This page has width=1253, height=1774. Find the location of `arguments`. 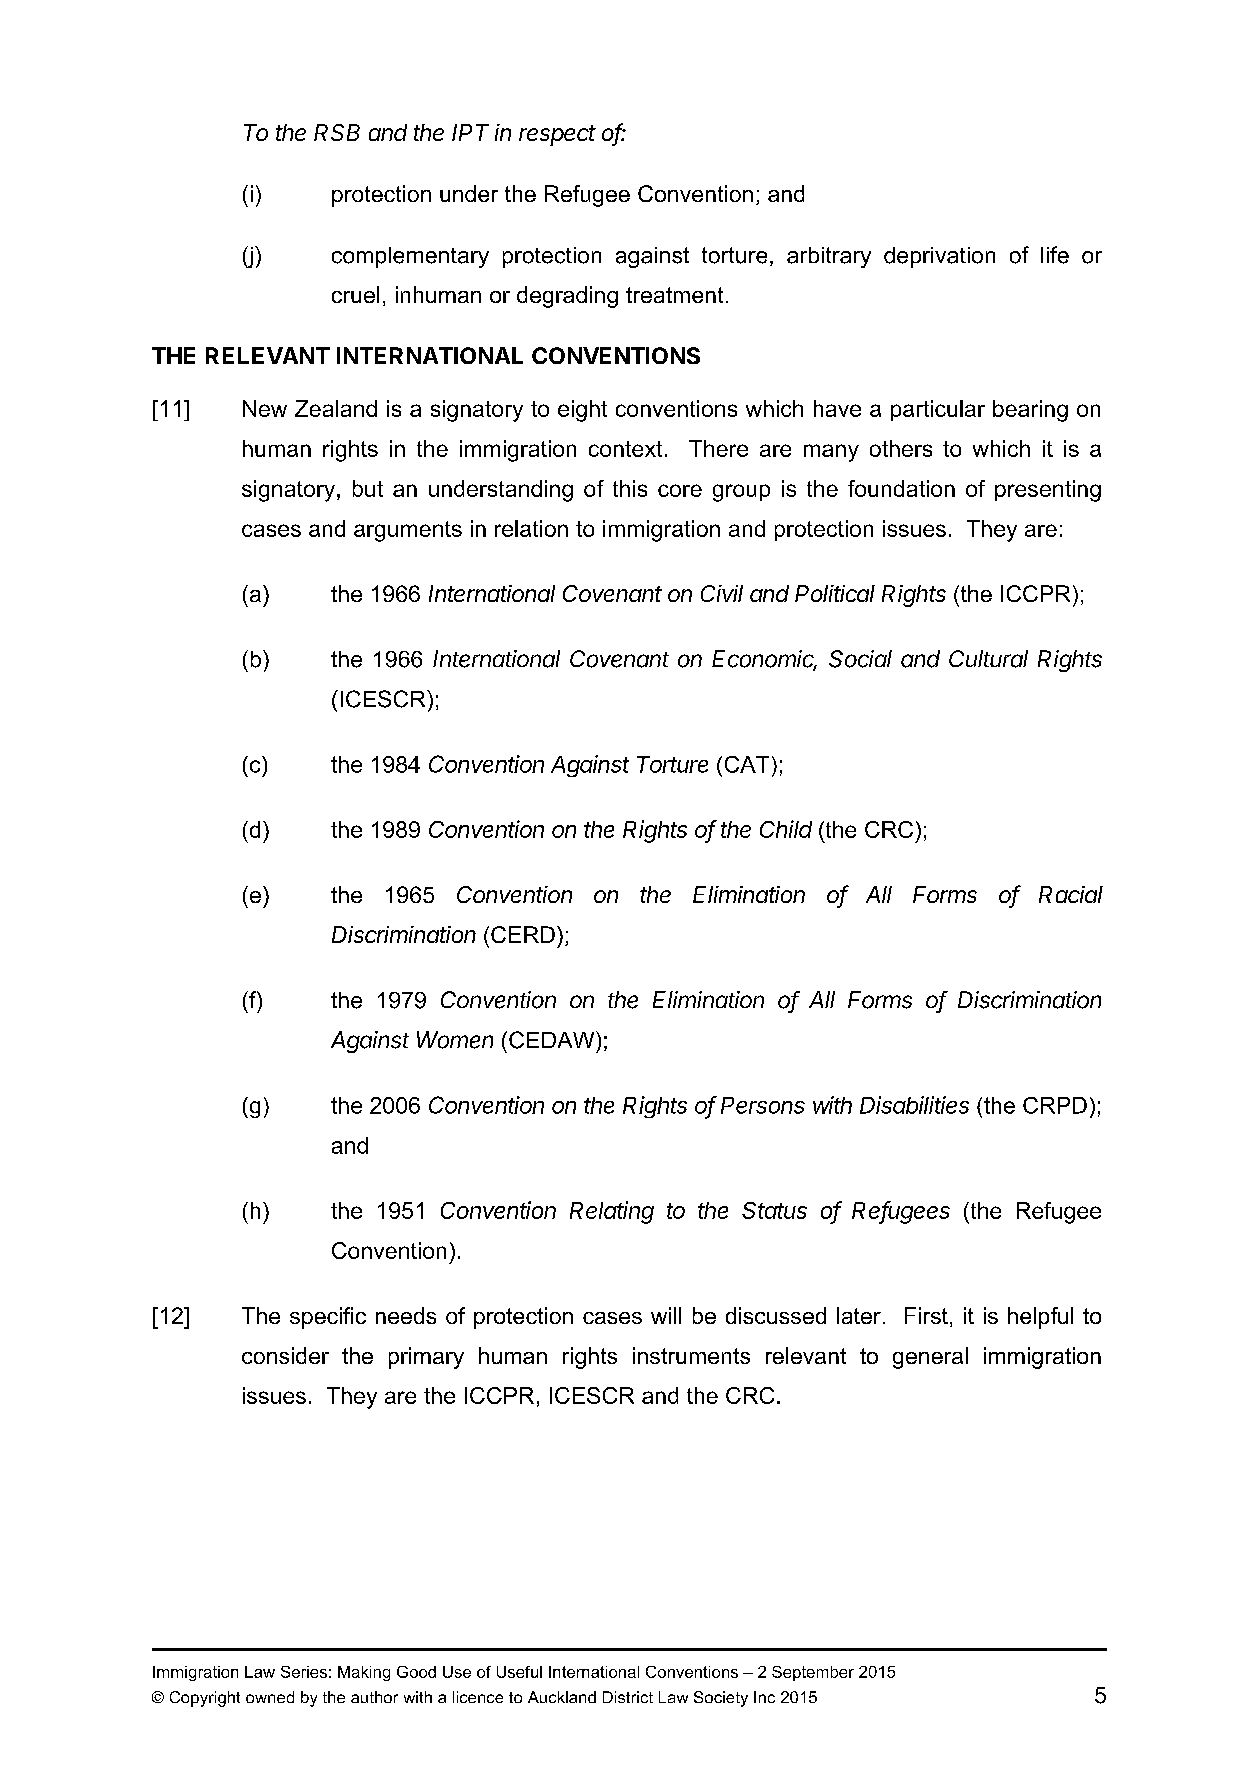

arguments is located at coordinates (408, 531).
